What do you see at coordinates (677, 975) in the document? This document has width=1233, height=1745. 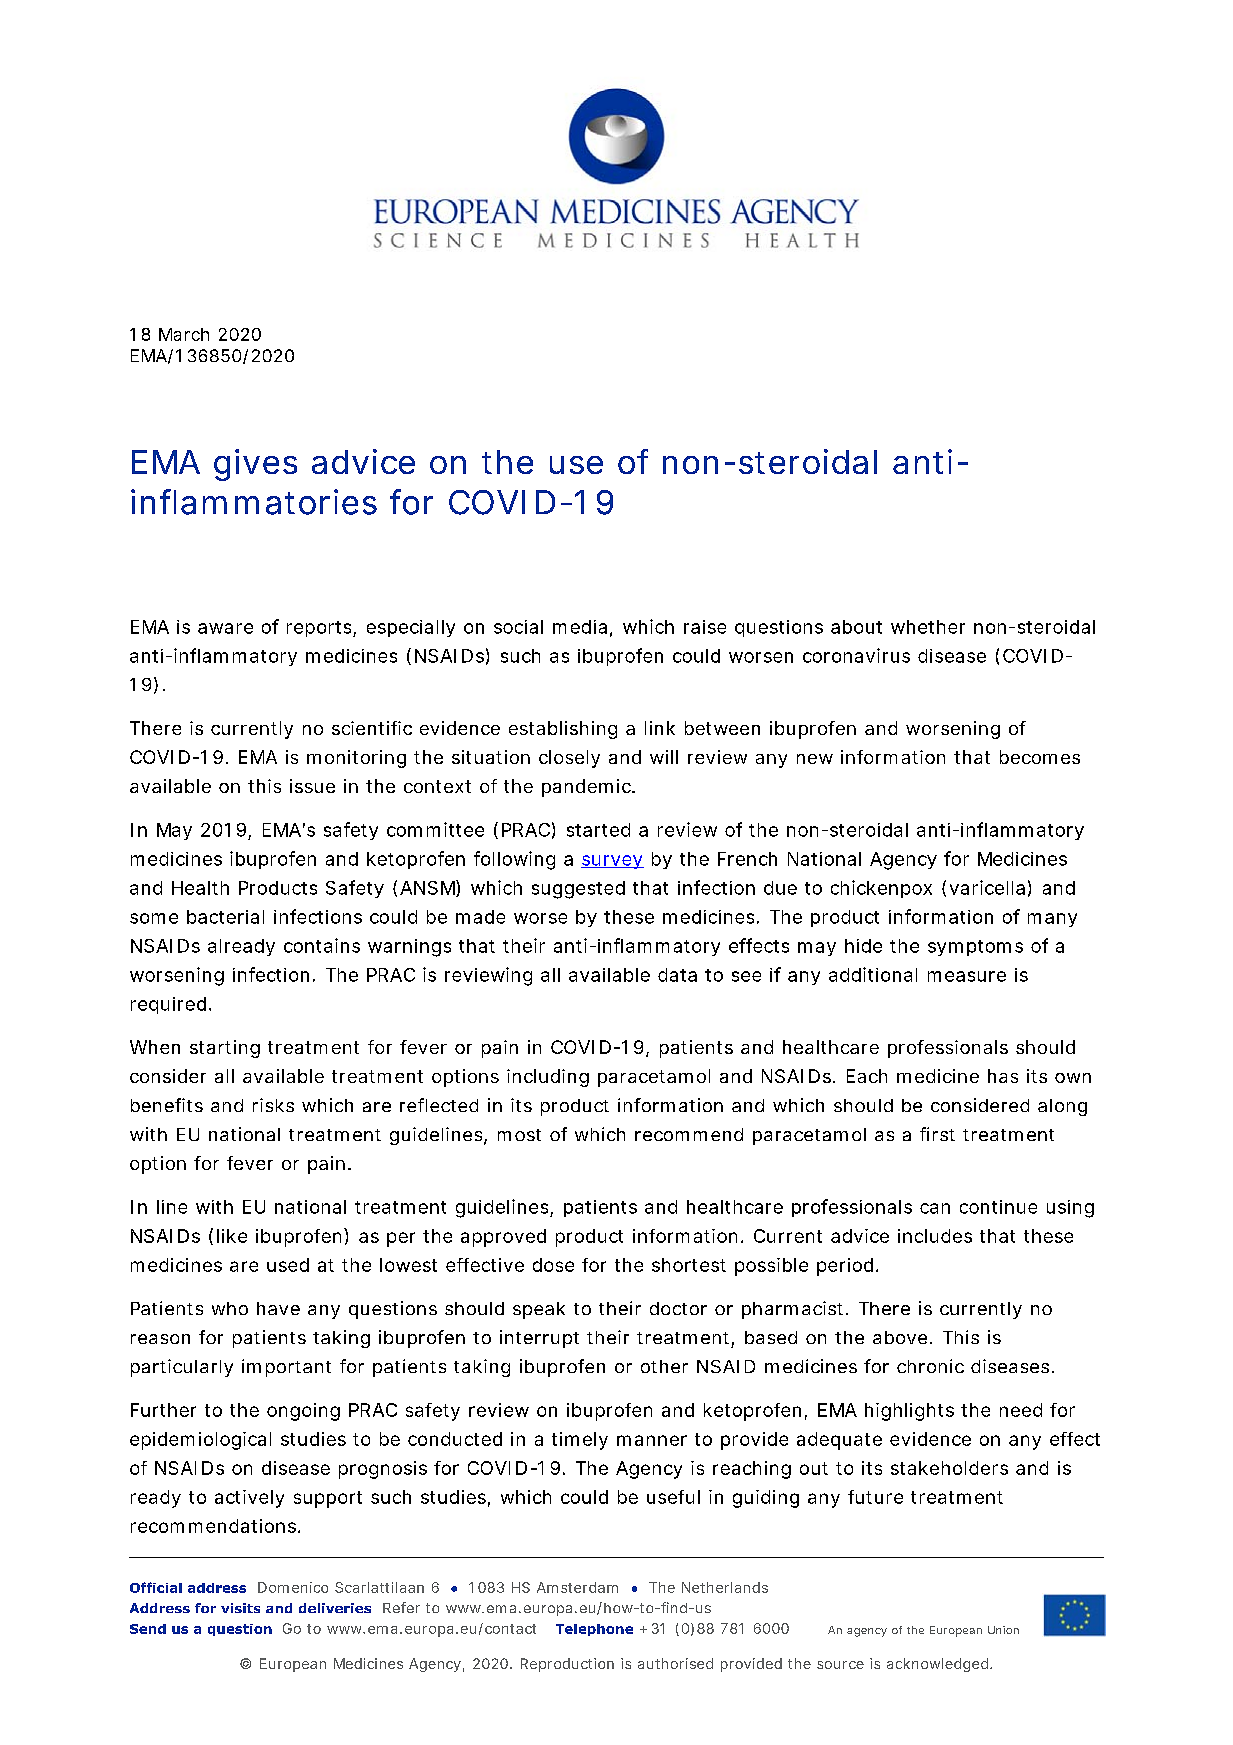 I see `data` at bounding box center [677, 975].
